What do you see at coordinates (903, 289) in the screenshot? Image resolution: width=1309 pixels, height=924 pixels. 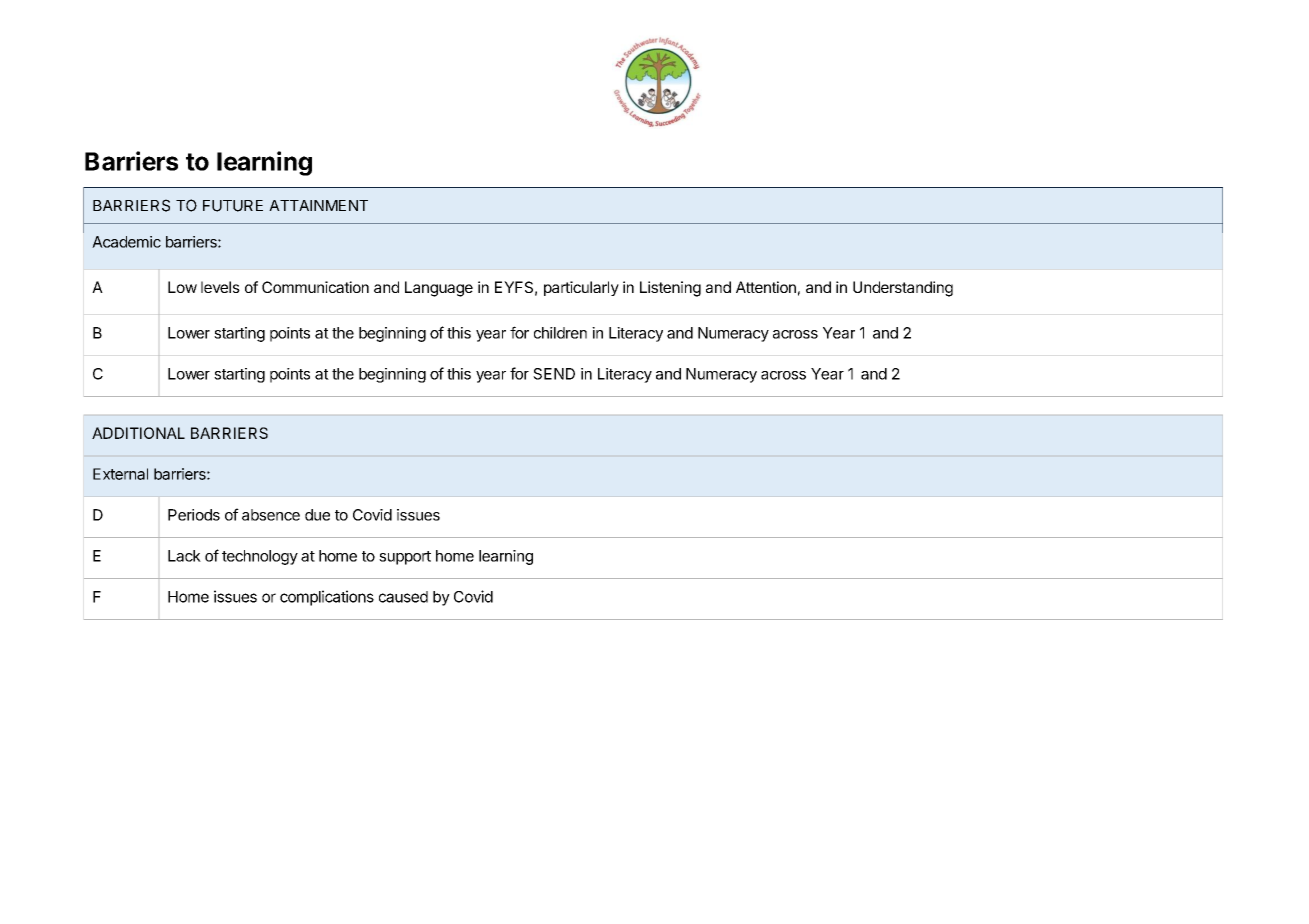 I see `Understanding` at bounding box center [903, 289].
